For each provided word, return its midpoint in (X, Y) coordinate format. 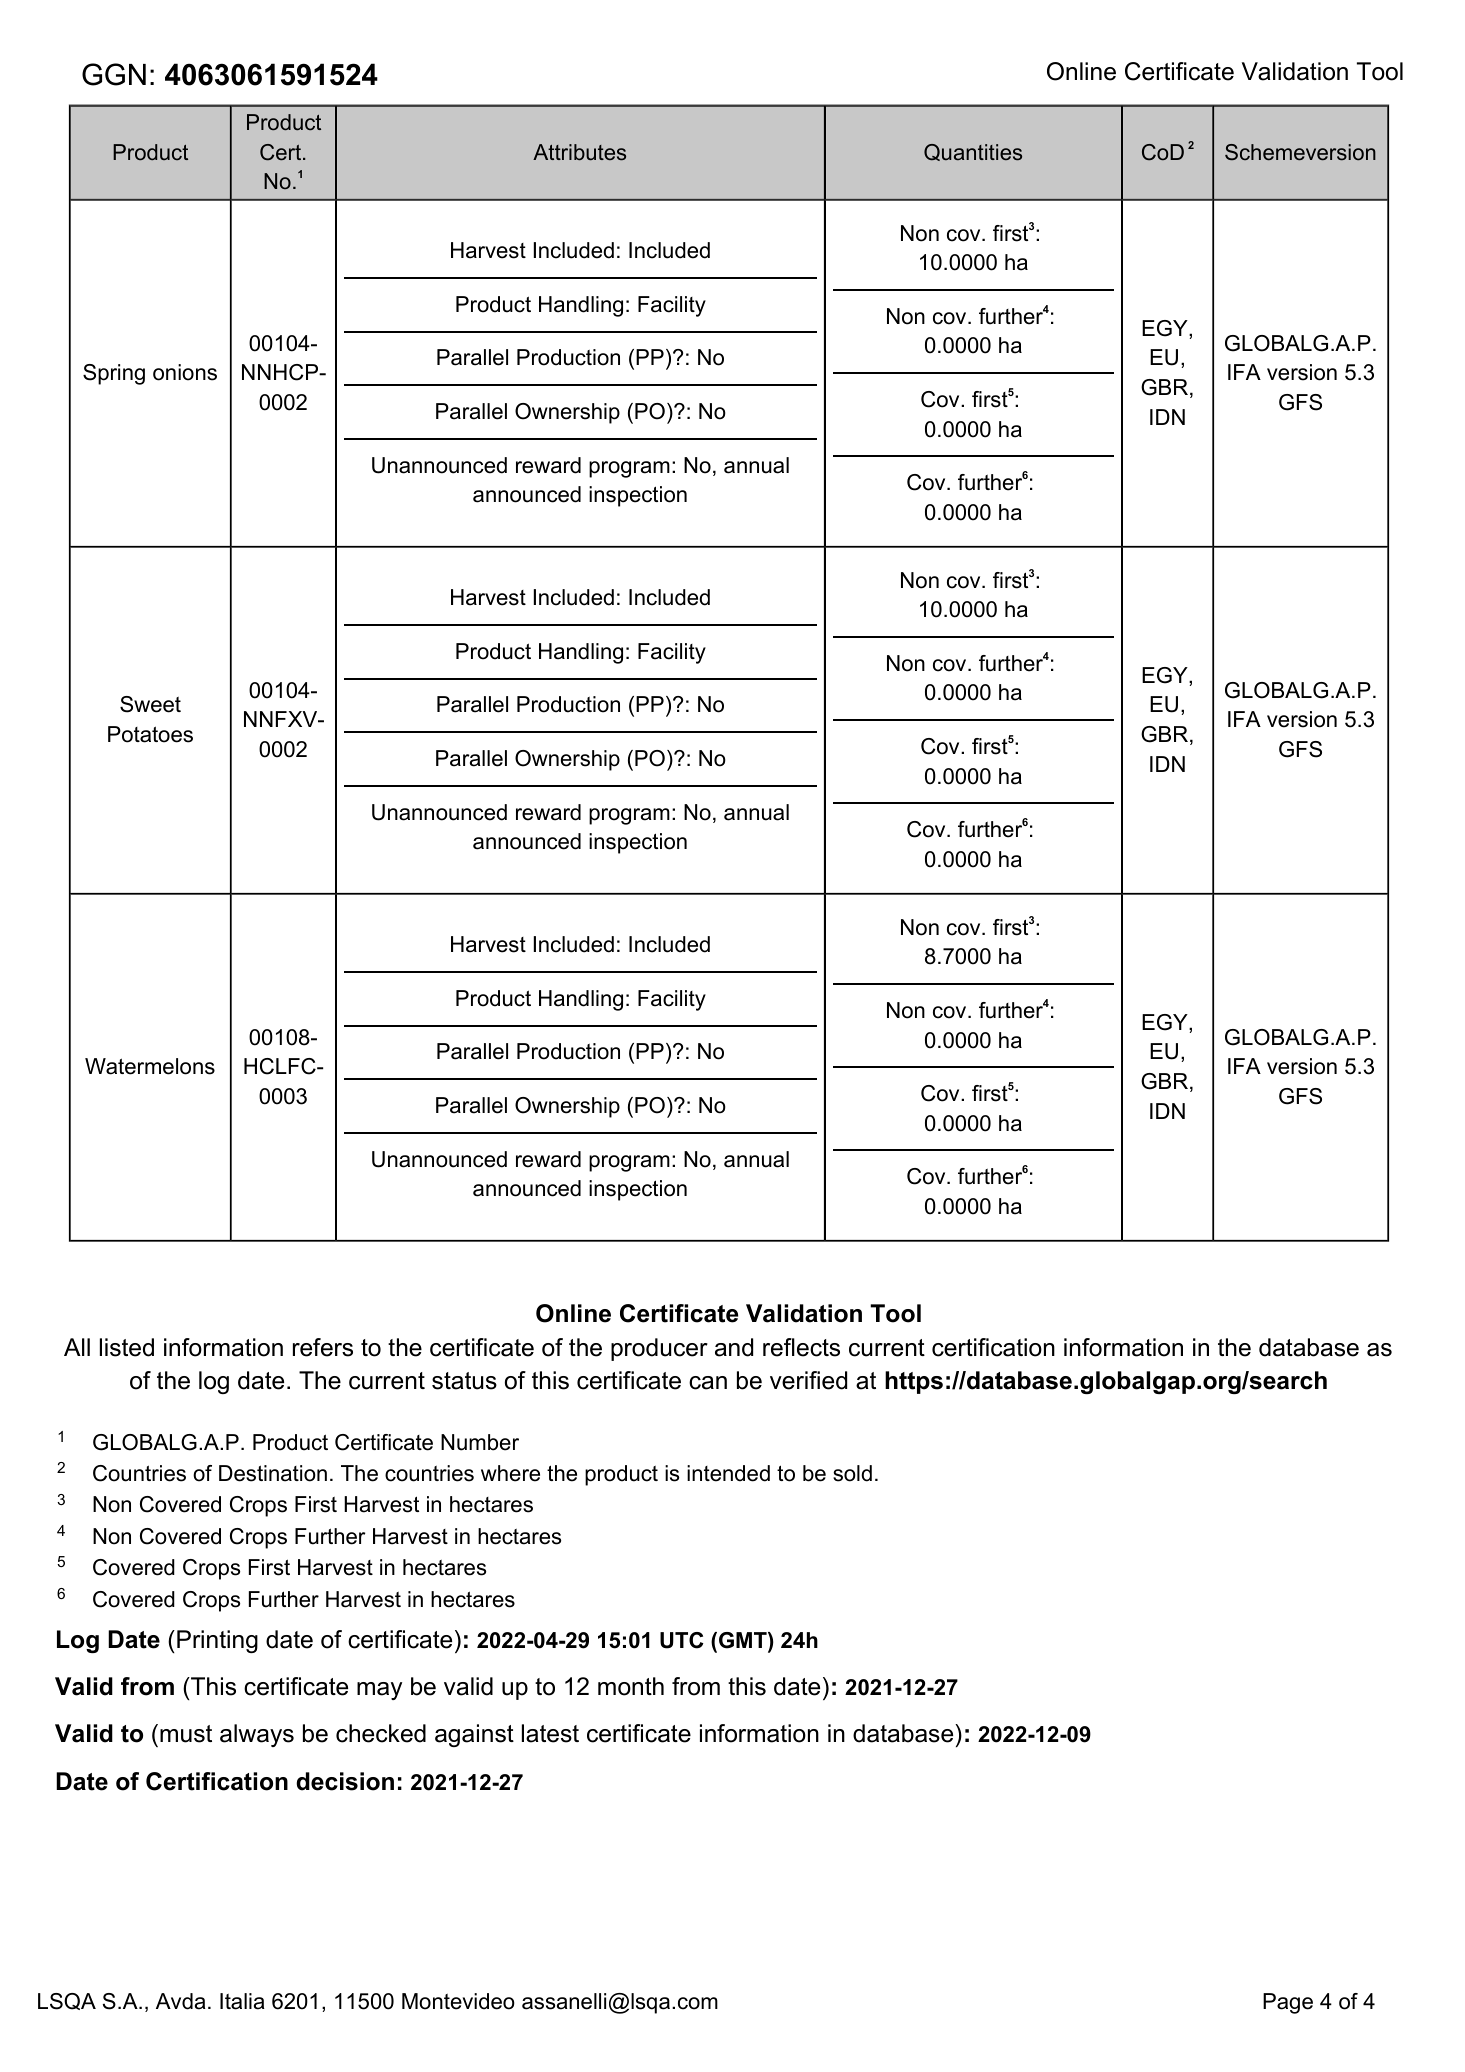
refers (323, 1347)
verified (808, 1380)
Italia (242, 2001)
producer (659, 1349)
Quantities (973, 152)
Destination (273, 1473)
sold (852, 1473)
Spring (114, 374)
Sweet (150, 704)
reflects (801, 1347)
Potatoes (150, 734)
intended (728, 1473)
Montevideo (458, 2001)
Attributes (579, 152)
